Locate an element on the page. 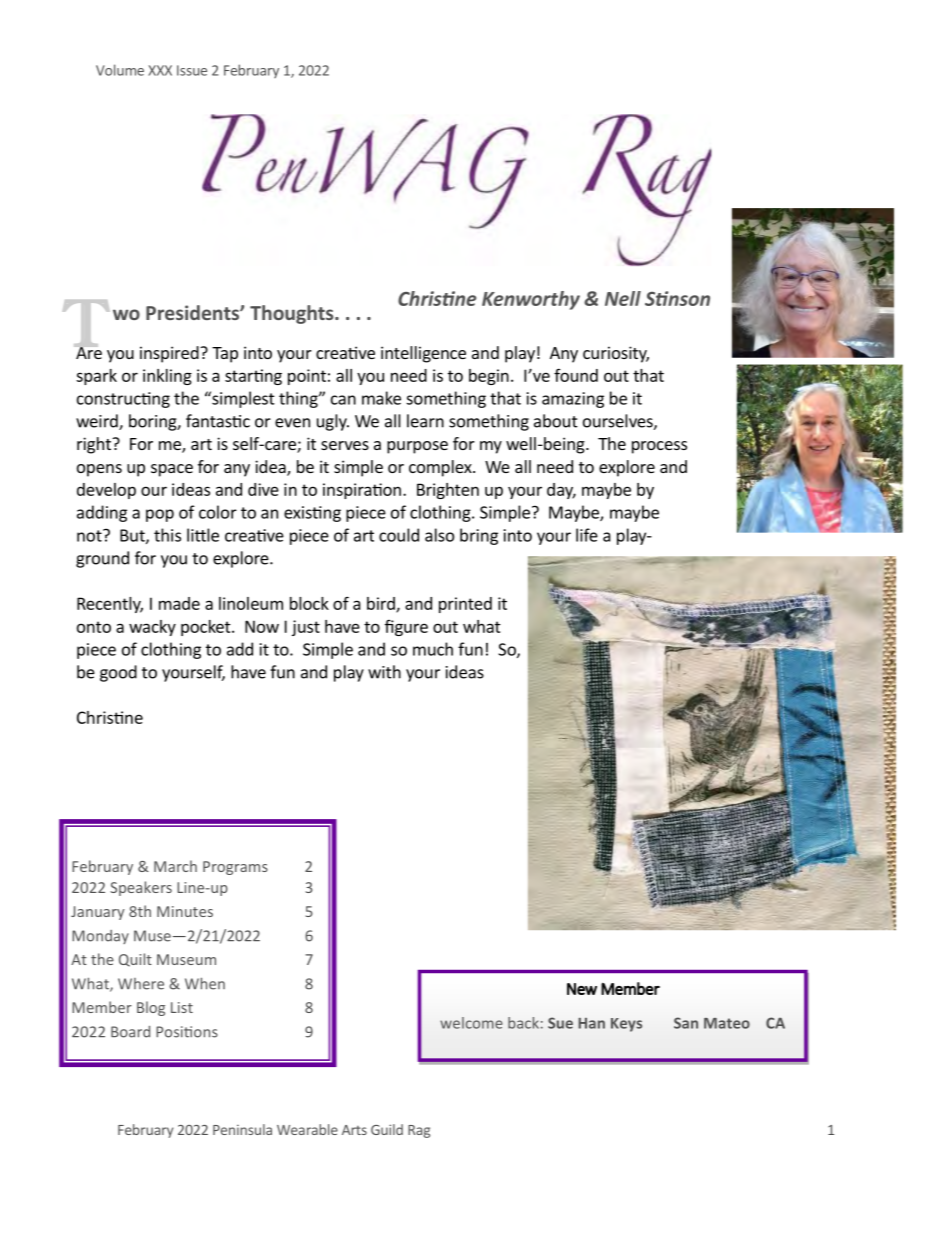 Image resolution: width=952 pixels, height=1233 pixels. Stinson is located at coordinates (677, 298).
